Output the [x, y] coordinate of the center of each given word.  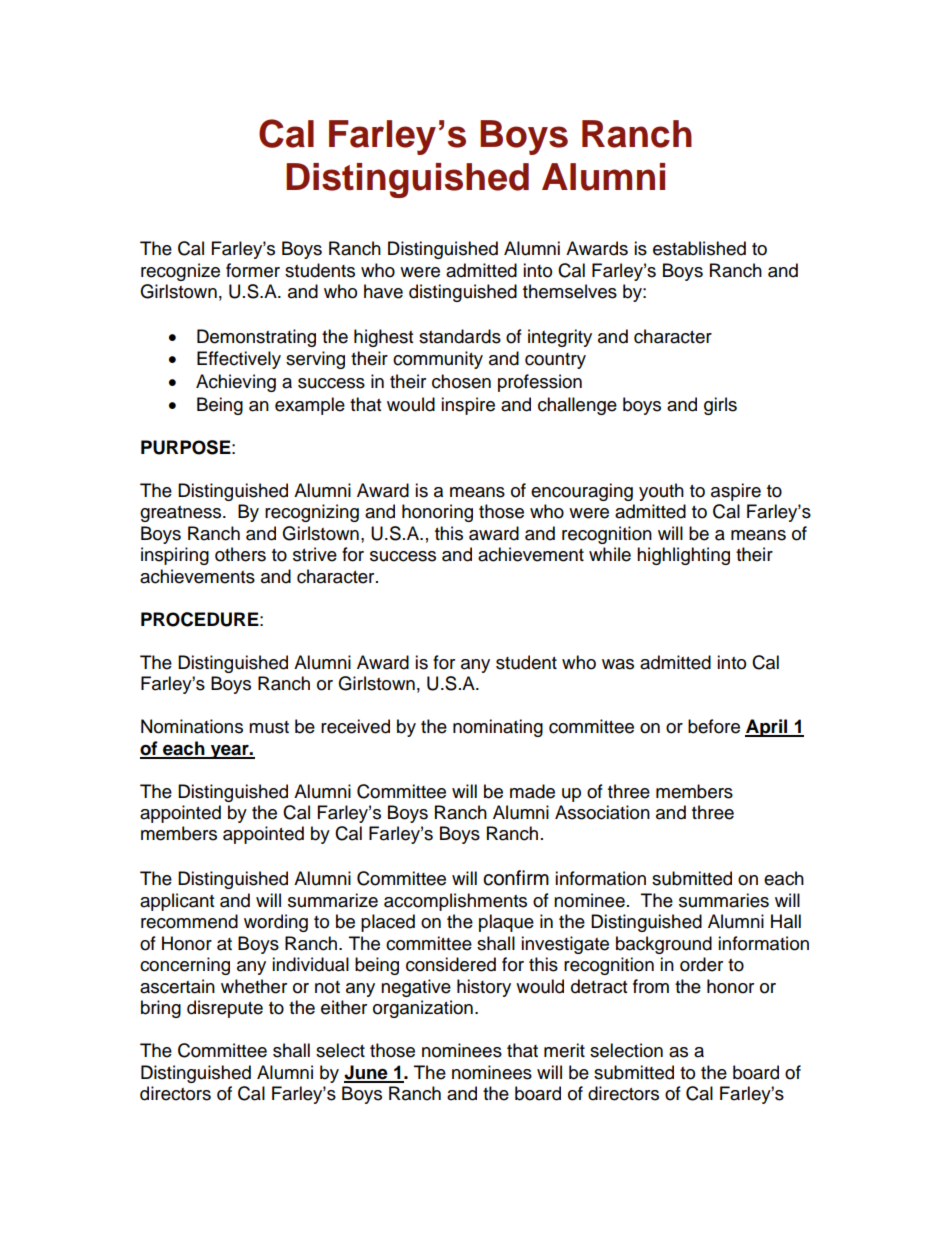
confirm [516, 878]
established [699, 248]
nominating [498, 728]
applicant [177, 902]
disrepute [225, 1009]
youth [661, 492]
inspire [468, 406]
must [269, 727]
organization [423, 1009]
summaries [724, 900]
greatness [182, 514]
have [383, 291]
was [618, 664]
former [253, 270]
